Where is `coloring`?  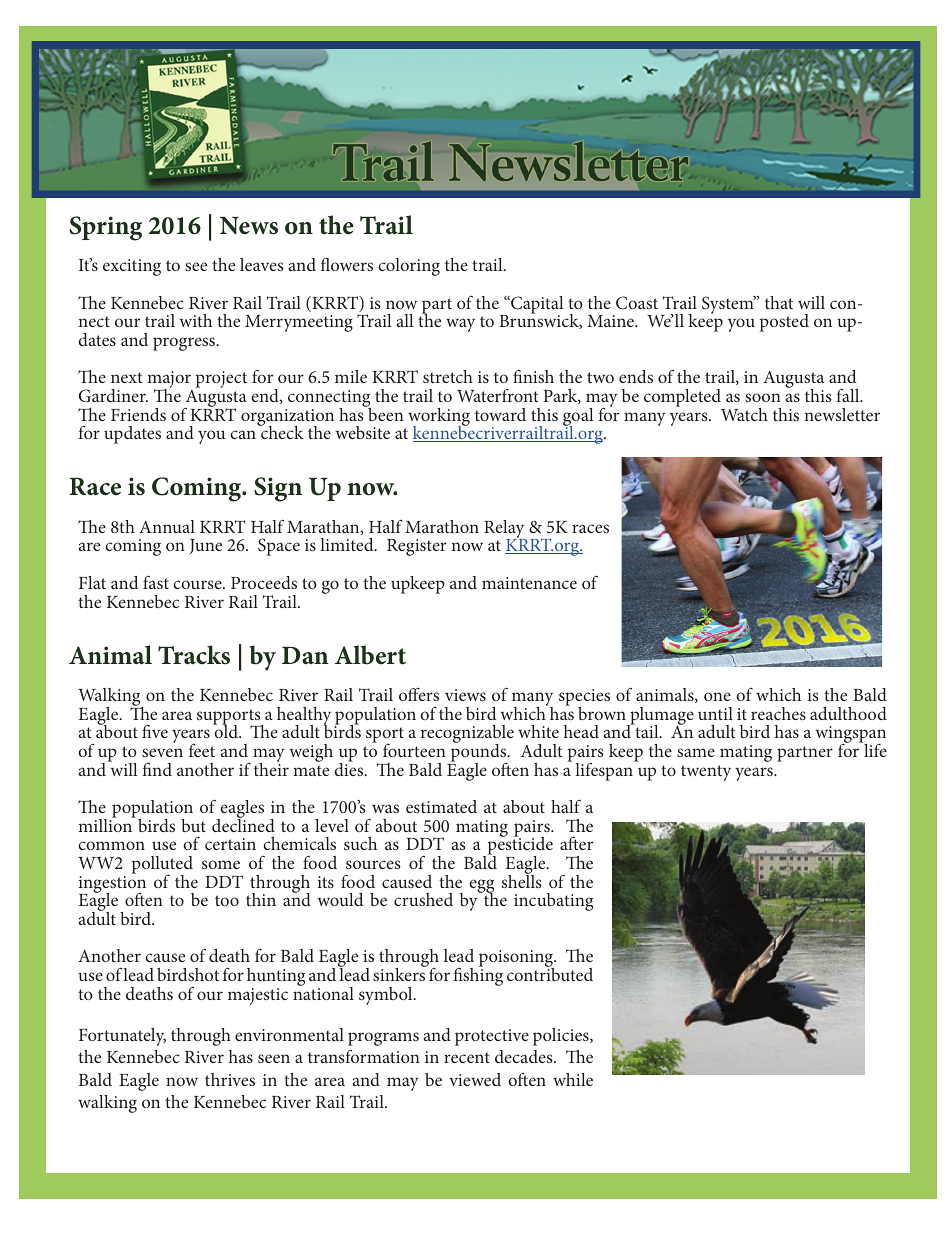
coloring is located at coordinates (409, 267).
